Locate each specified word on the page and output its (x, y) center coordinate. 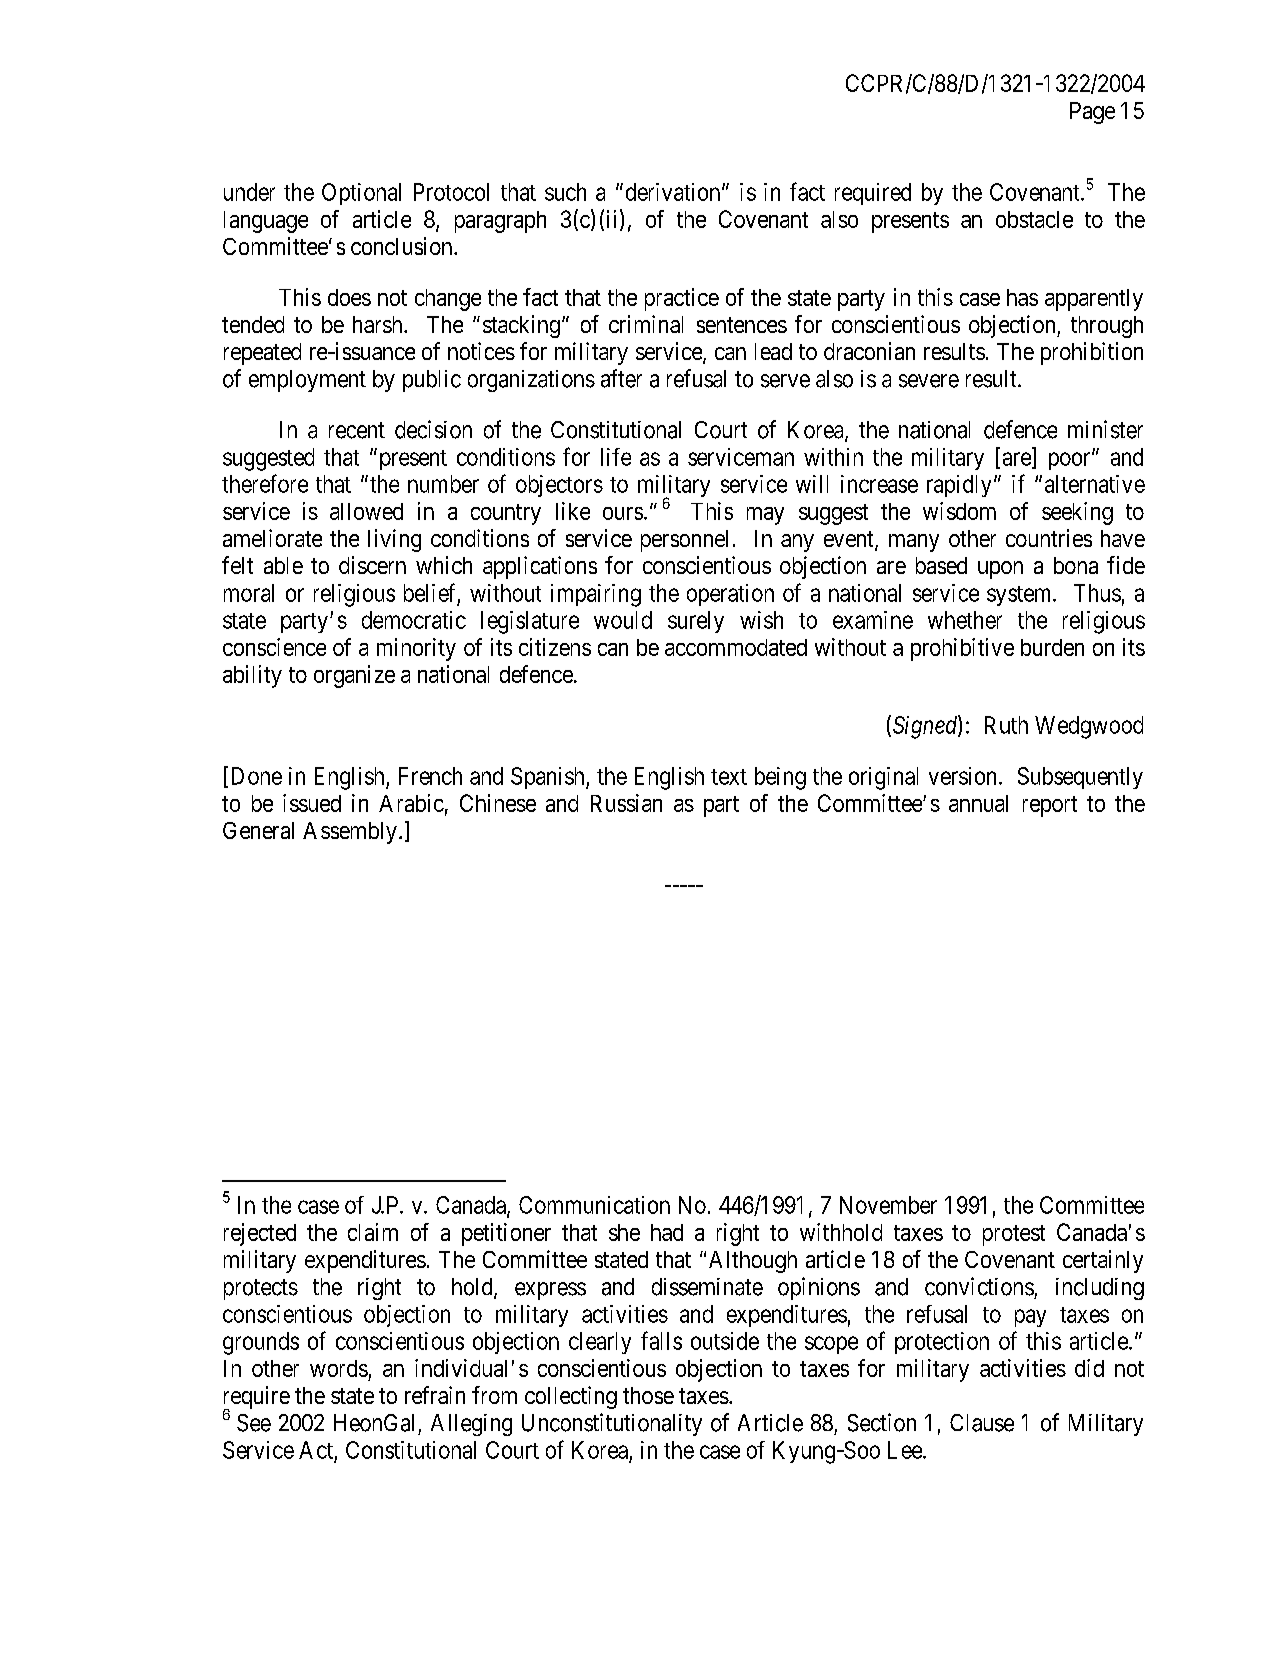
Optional (361, 194)
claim (373, 1232)
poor (1071, 461)
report (1050, 806)
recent (357, 430)
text (729, 777)
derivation (674, 192)
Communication (594, 1205)
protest (1014, 1235)
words (339, 1368)
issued (312, 803)
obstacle (1034, 219)
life (616, 457)
